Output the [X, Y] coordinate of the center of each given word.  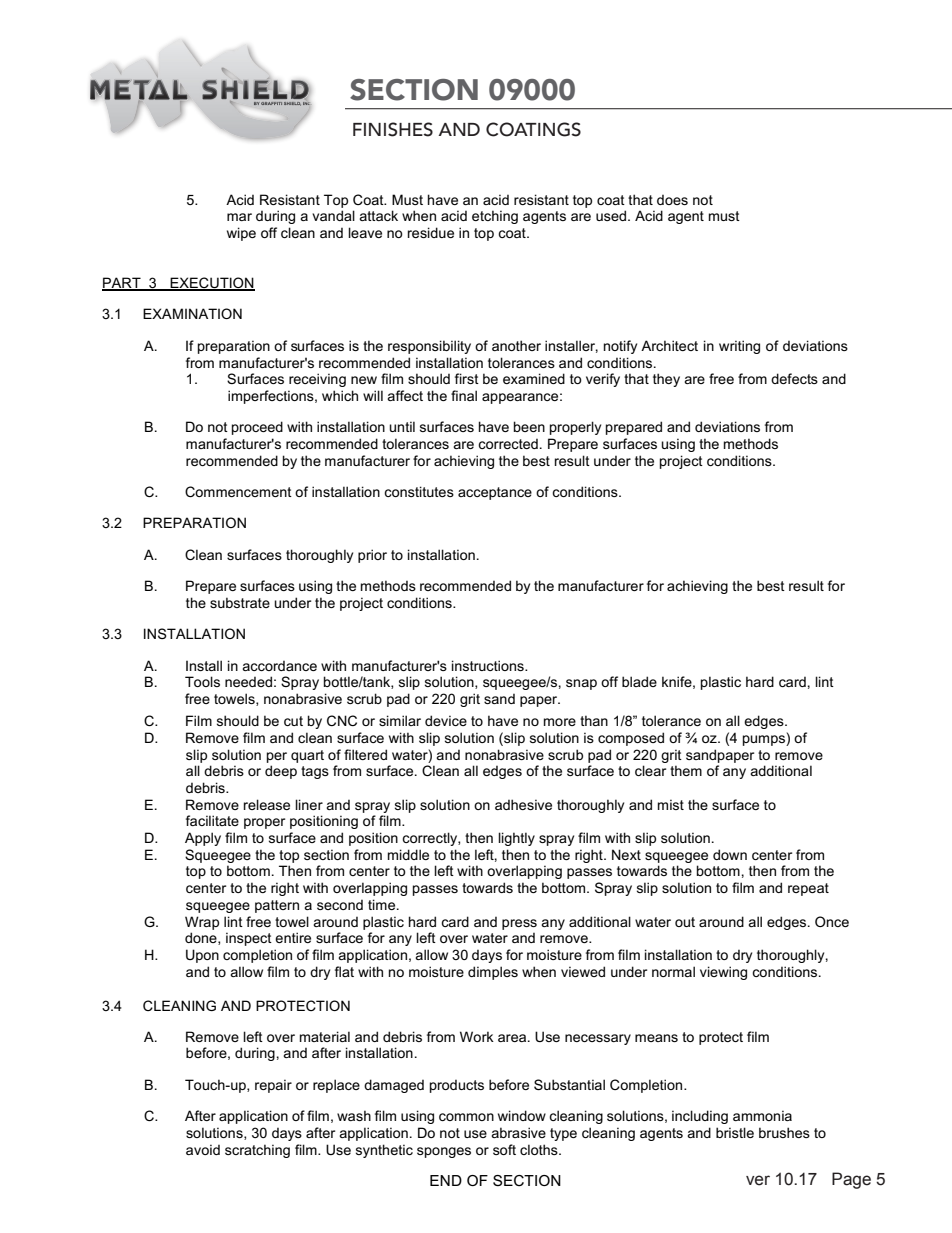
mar [239, 217]
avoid [203, 1149]
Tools [202, 681]
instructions [489, 665]
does [672, 200]
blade [639, 681]
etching [495, 217]
